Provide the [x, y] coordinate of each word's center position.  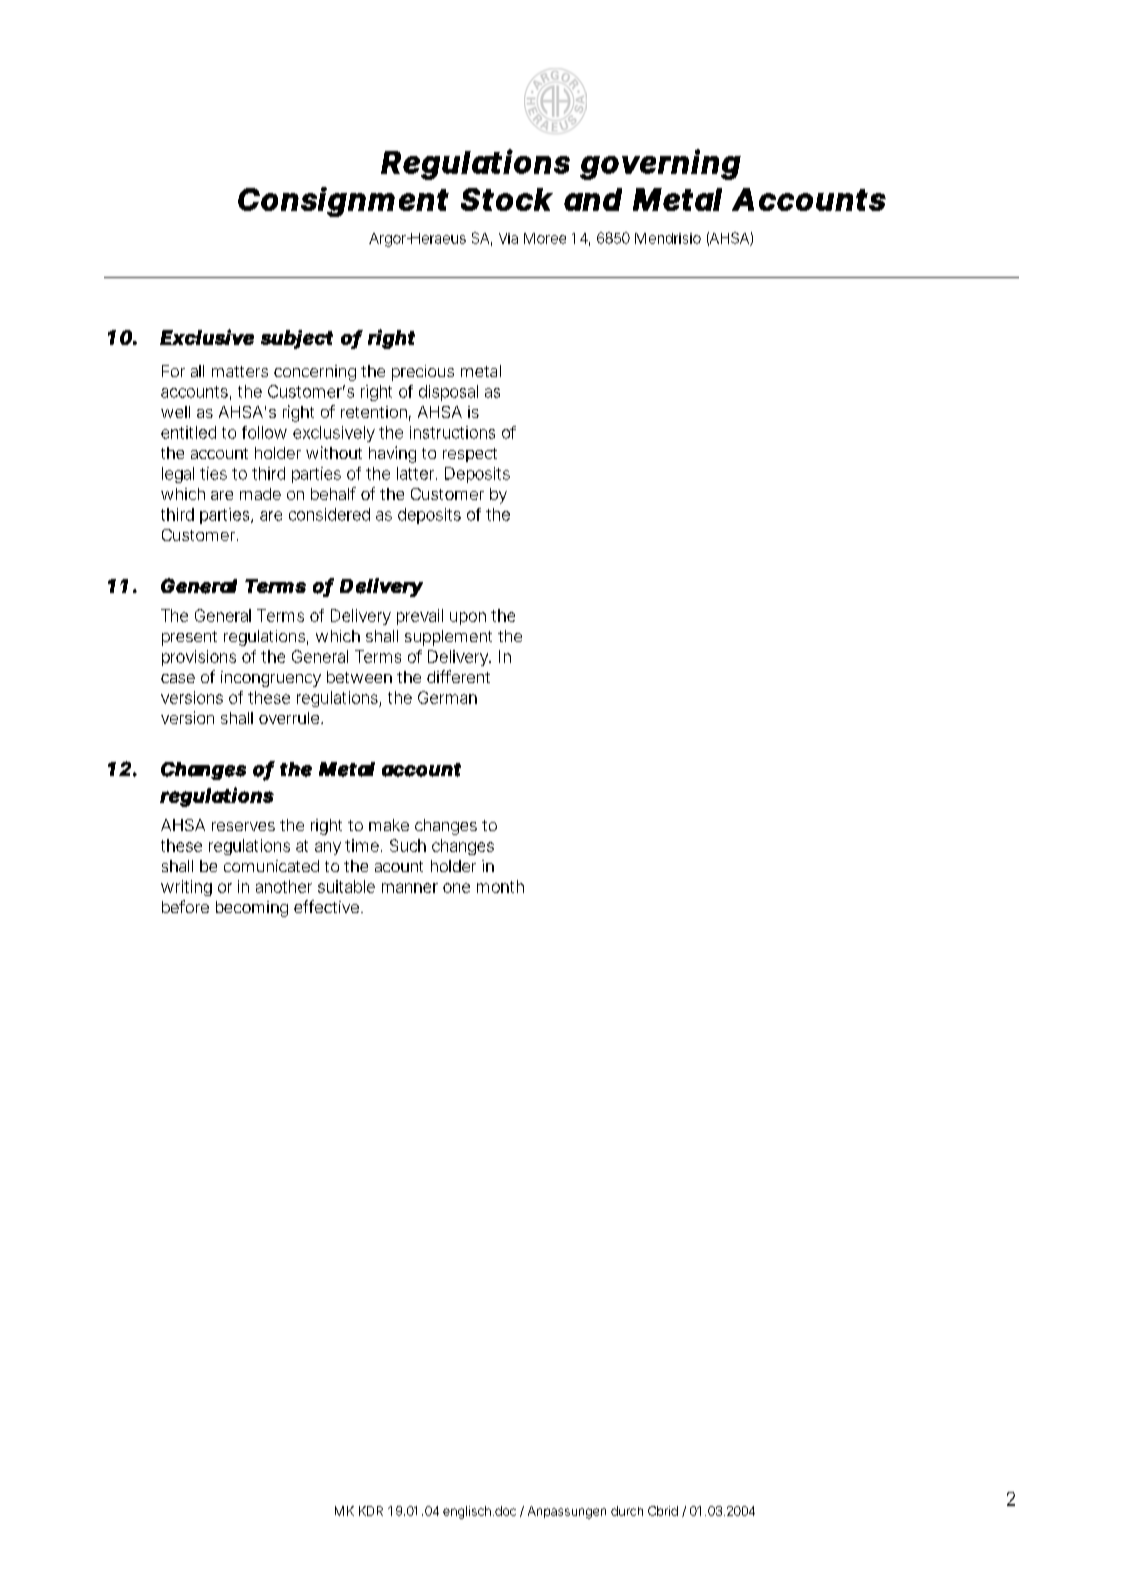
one [456, 888]
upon [468, 618]
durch [627, 1511]
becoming [252, 909]
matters [240, 371]
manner [410, 888]
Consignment [343, 202]
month [500, 886]
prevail [420, 617]
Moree [545, 238]
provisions [199, 658]
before [185, 906]
